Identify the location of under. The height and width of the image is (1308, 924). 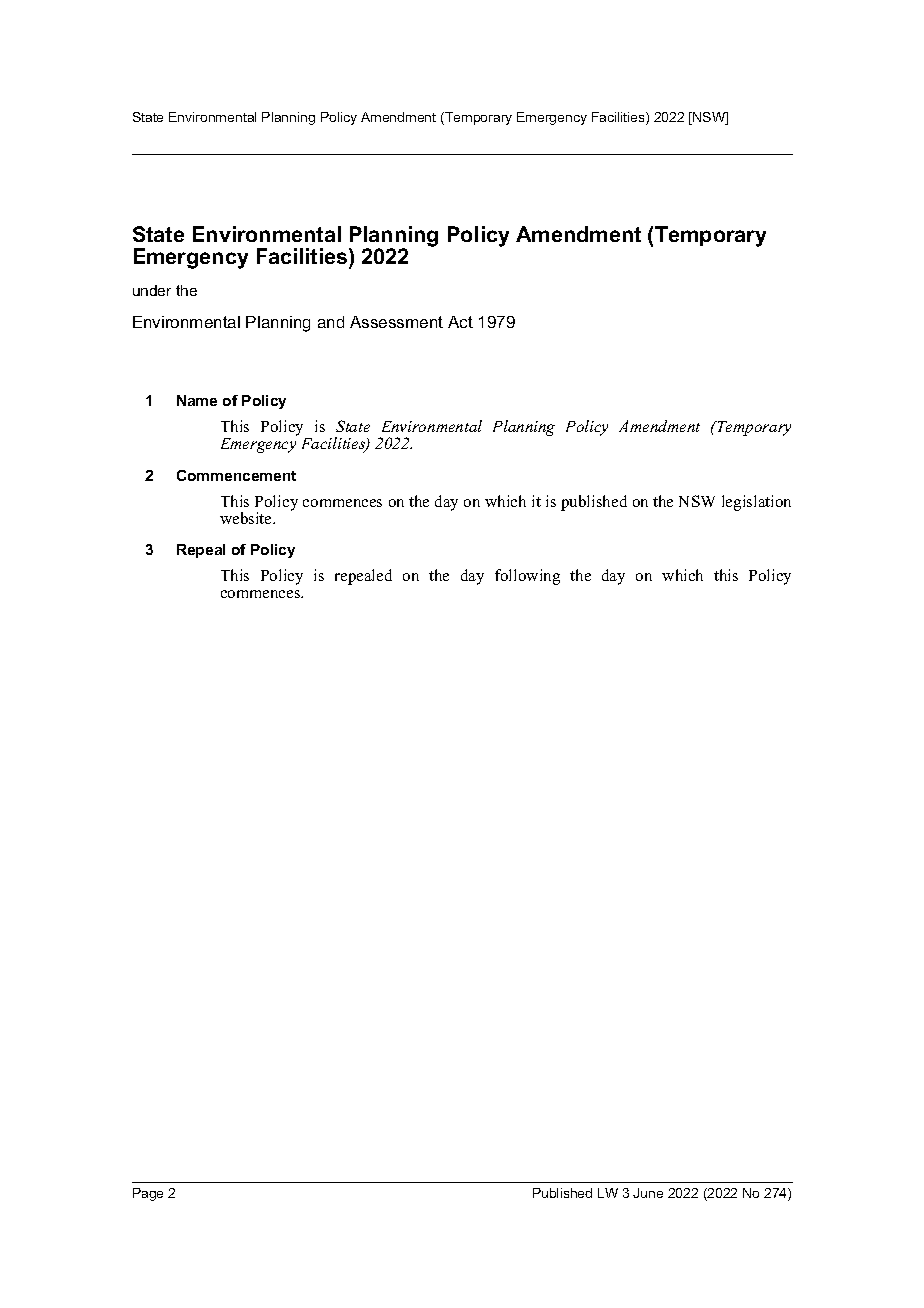
(152, 290).
